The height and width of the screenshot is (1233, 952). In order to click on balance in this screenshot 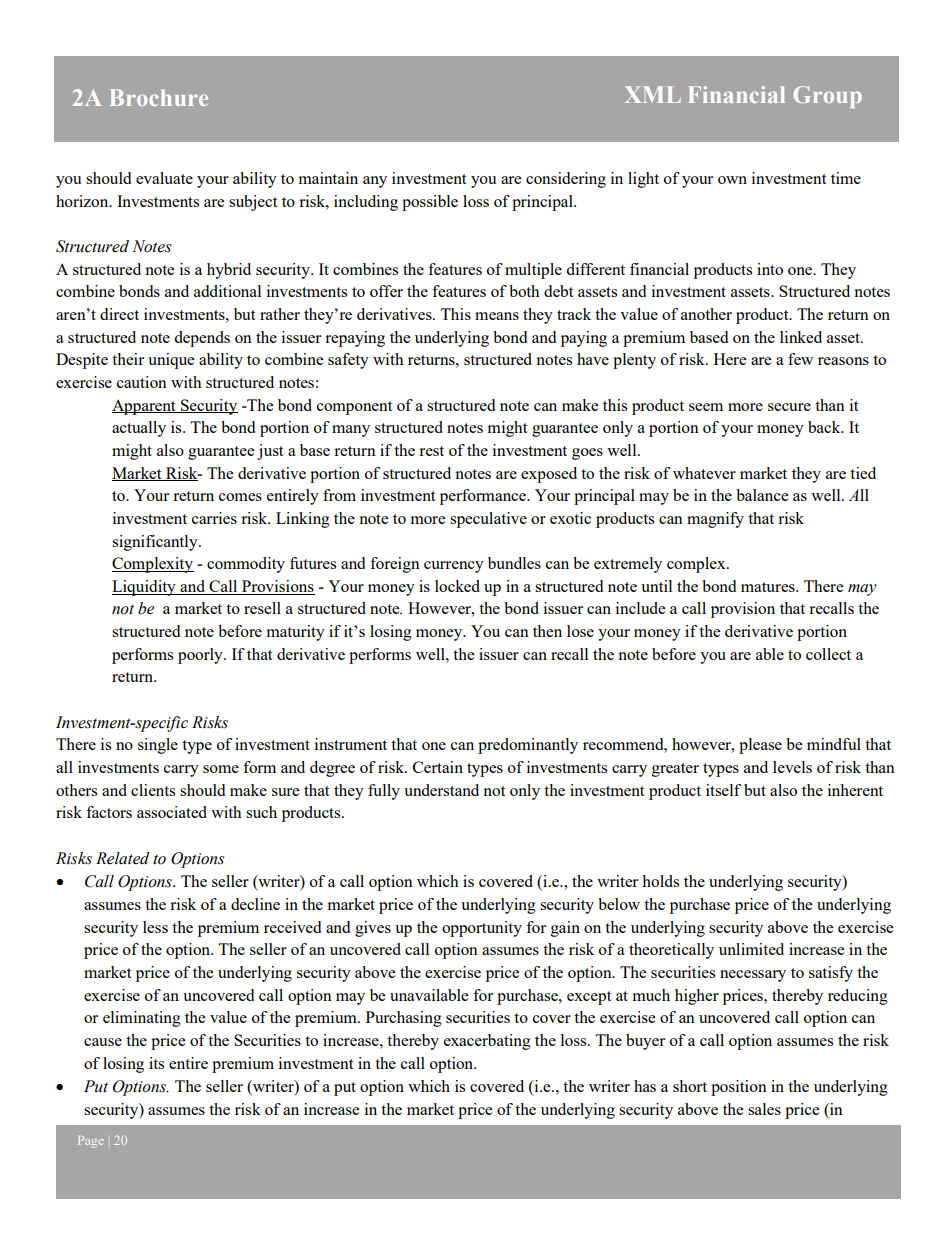, I will do `click(762, 495)`.
